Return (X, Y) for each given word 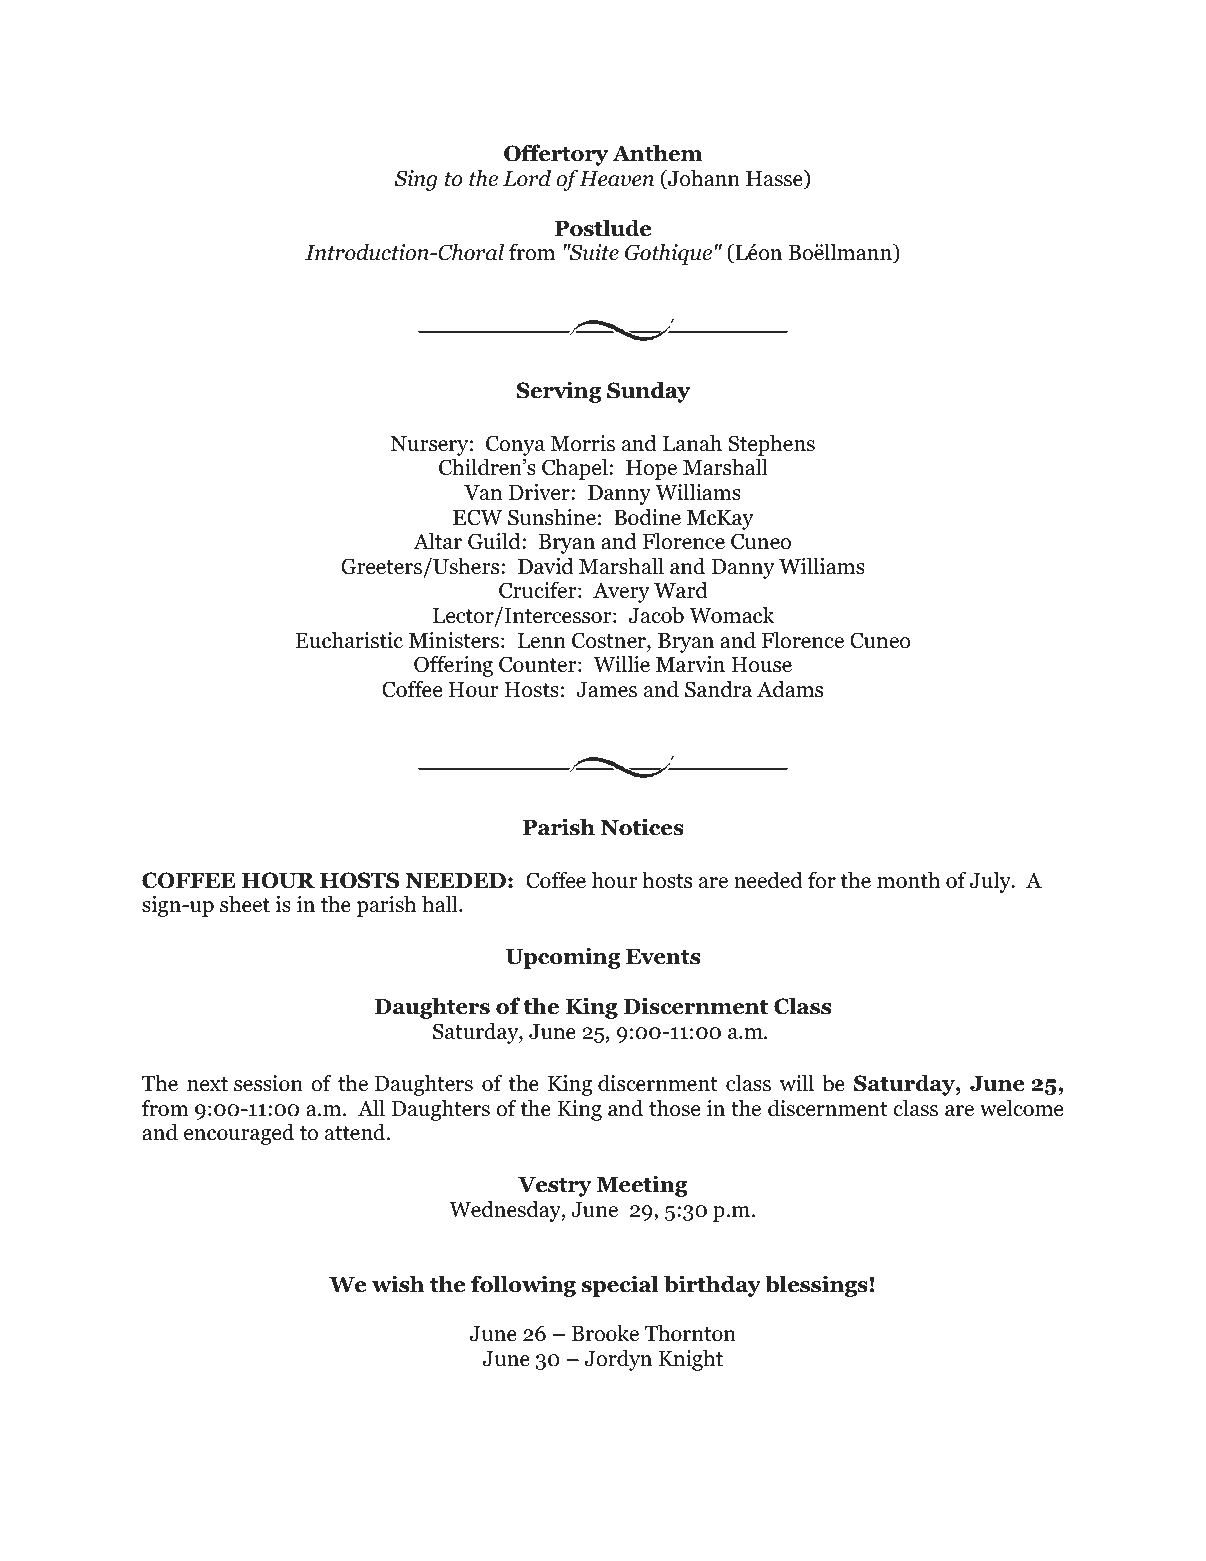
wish (398, 1284)
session (268, 1083)
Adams (790, 689)
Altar (437, 541)
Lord (527, 178)
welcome (1021, 1108)
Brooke (605, 1333)
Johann (703, 179)
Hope (651, 470)
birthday (712, 1286)
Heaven (616, 179)
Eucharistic (349, 640)
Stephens (771, 445)
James (606, 690)
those (674, 1108)
